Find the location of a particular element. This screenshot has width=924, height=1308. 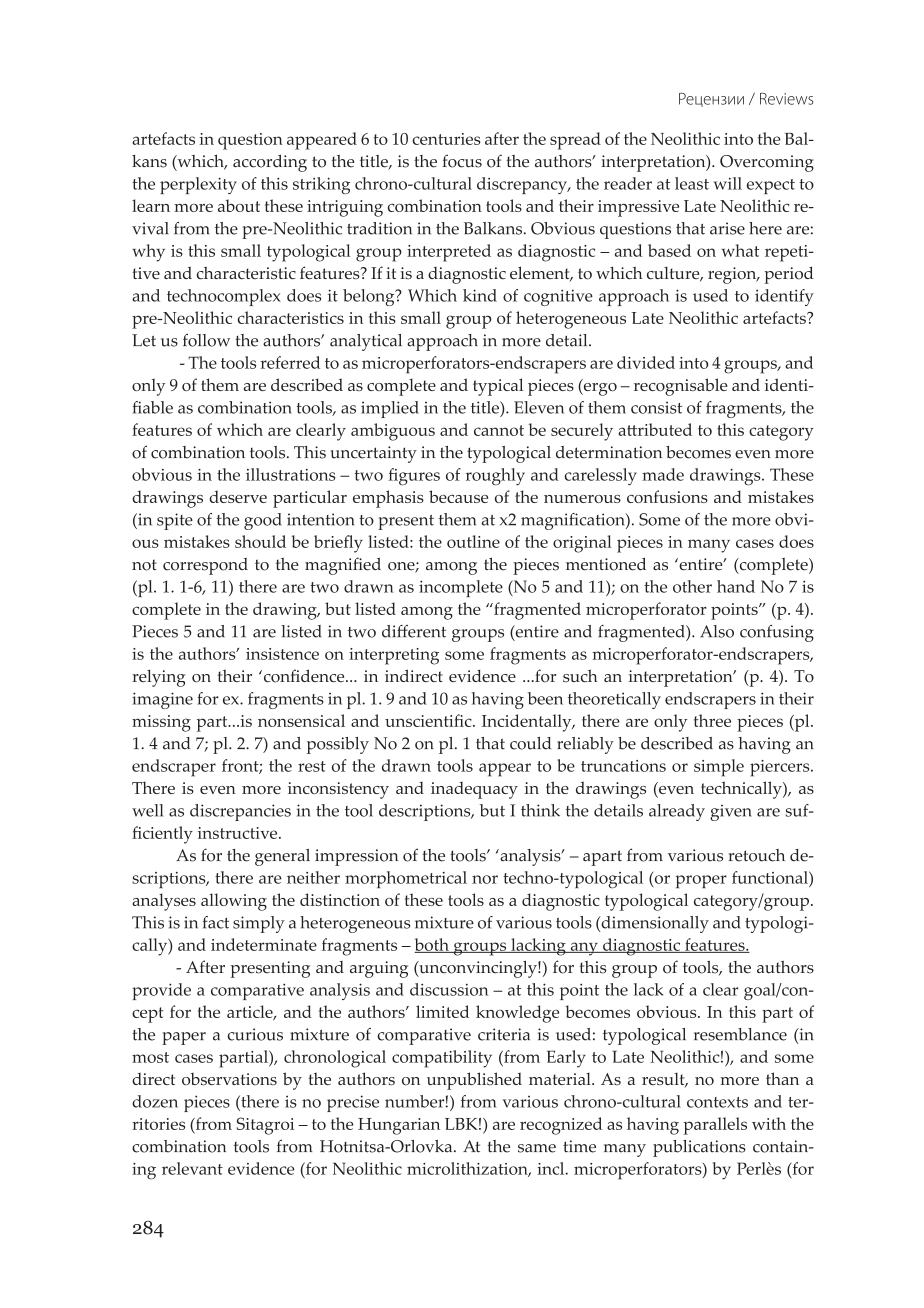

insistence is located at coordinates (282, 654).
